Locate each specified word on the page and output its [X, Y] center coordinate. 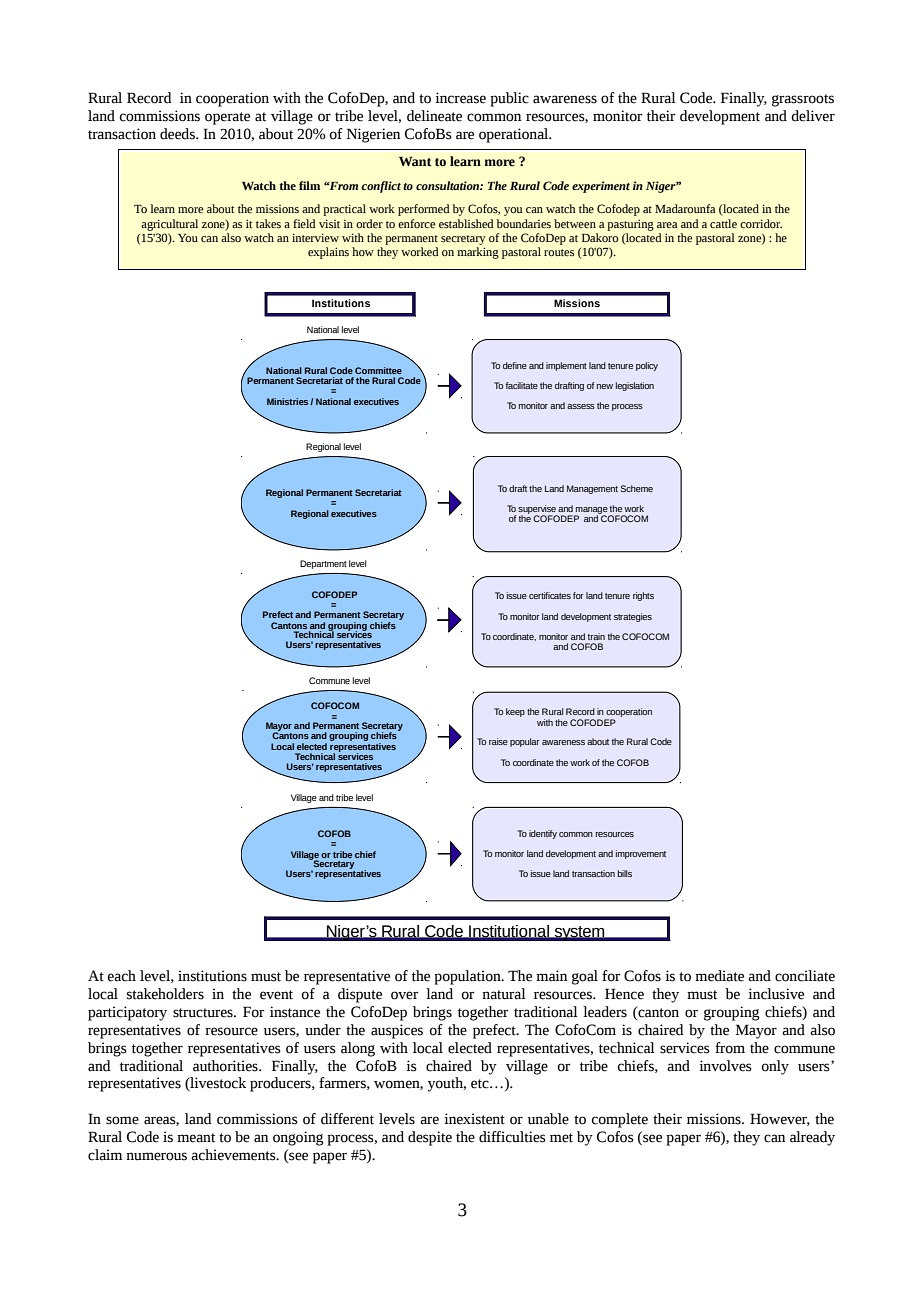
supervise [538, 511]
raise [498, 741]
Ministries [287, 401]
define [515, 365]
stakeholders [165, 994]
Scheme [637, 488]
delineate [434, 116]
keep [515, 712]
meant [196, 1138]
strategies [633, 617]
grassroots [803, 100]
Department [323, 564]
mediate [719, 976]
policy [647, 366]
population [468, 977]
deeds [178, 134]
